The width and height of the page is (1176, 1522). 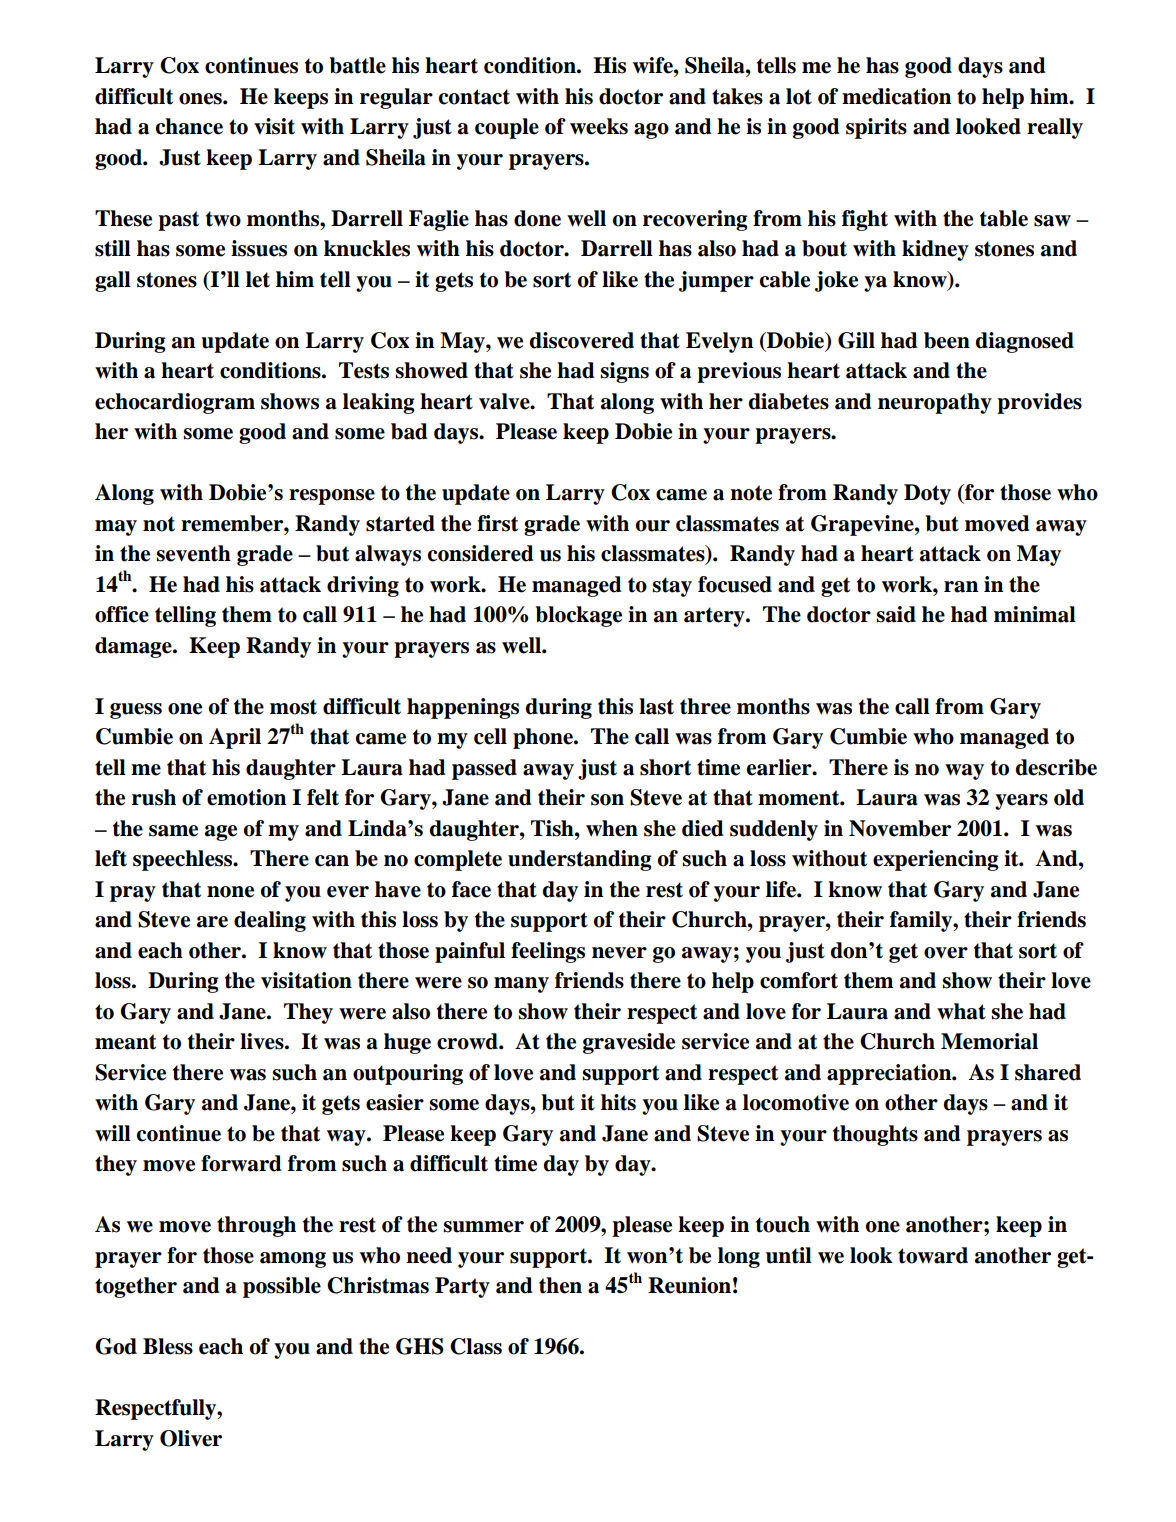 What do you see at coordinates (560, 1285) in the page?
I see `then` at bounding box center [560, 1285].
